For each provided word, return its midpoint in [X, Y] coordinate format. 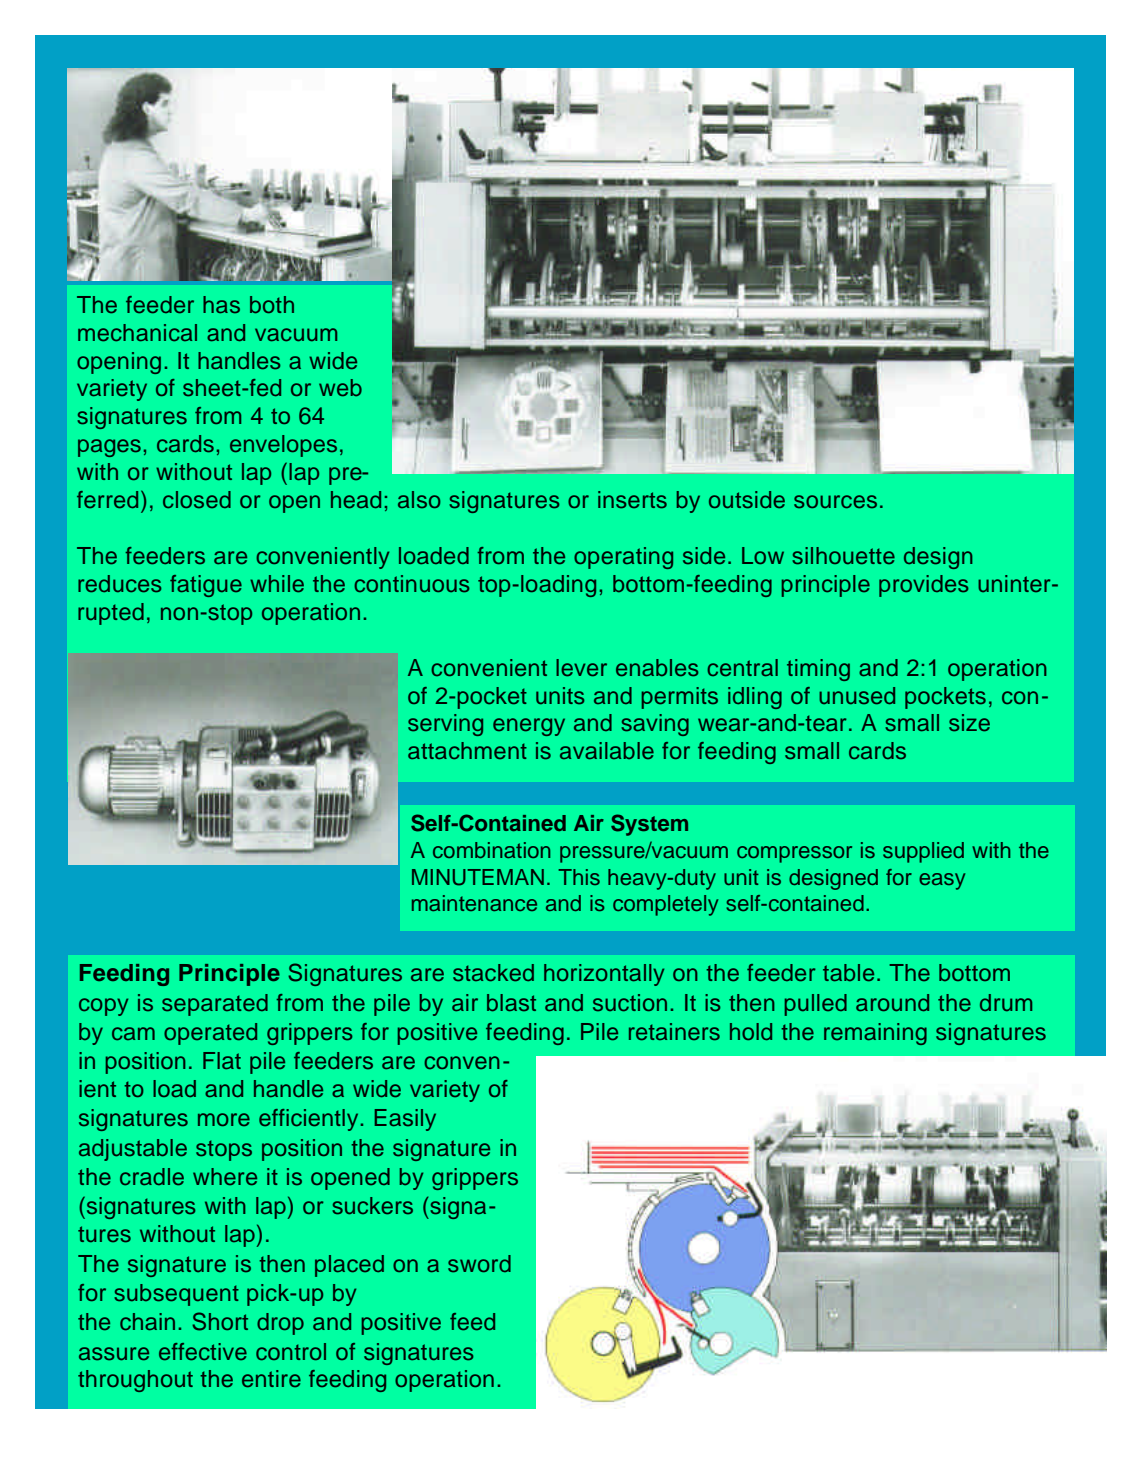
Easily [405, 1120]
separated [215, 1005]
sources [835, 502]
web [340, 388]
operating [623, 558]
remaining [875, 1034]
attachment [467, 751]
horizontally [604, 975]
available [607, 751]
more [224, 1120]
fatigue [206, 586]
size [969, 723]
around [892, 1003]
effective [203, 1352]
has [221, 305]
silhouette [843, 556]
